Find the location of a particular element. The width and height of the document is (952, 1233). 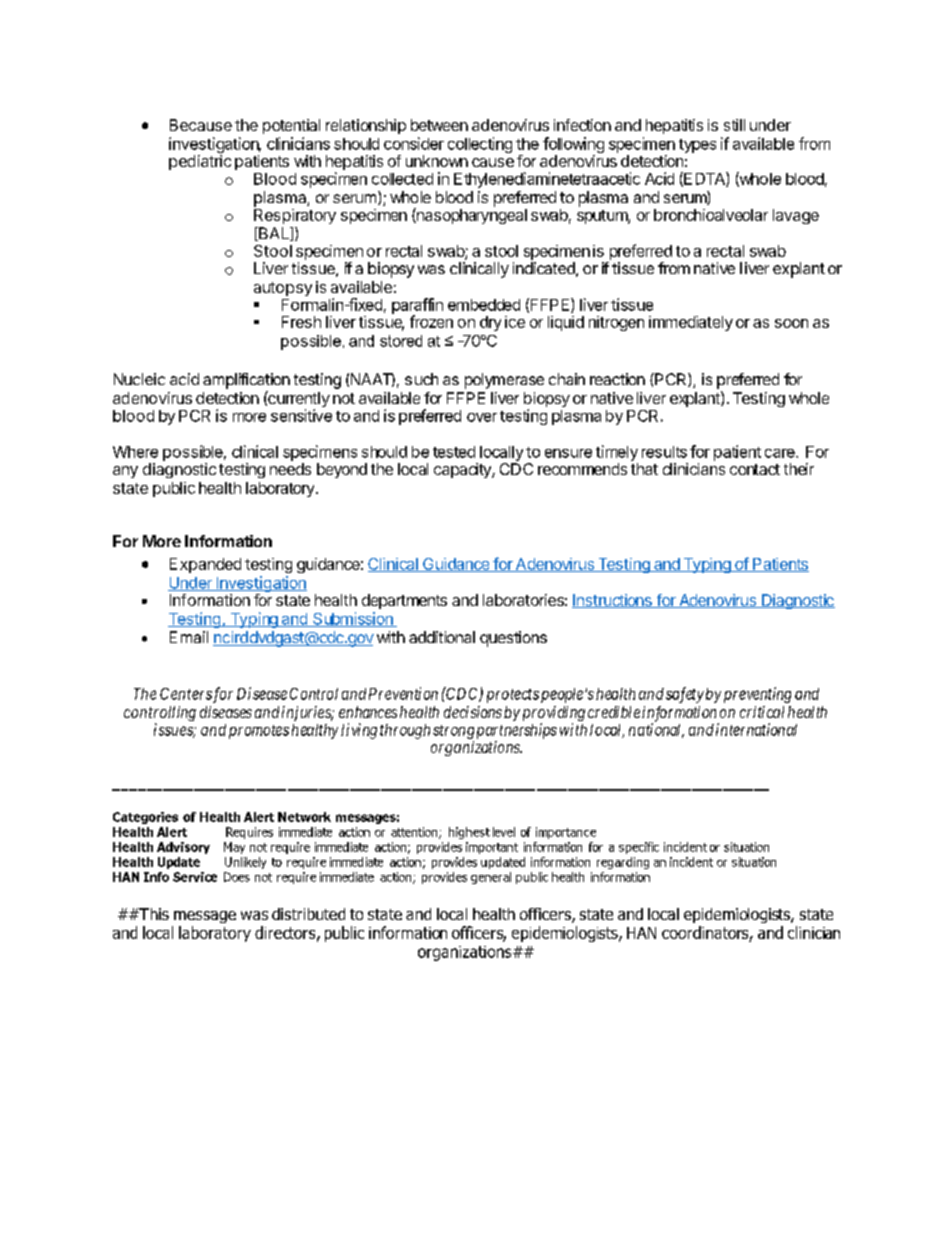

contact is located at coordinates (755, 469).
